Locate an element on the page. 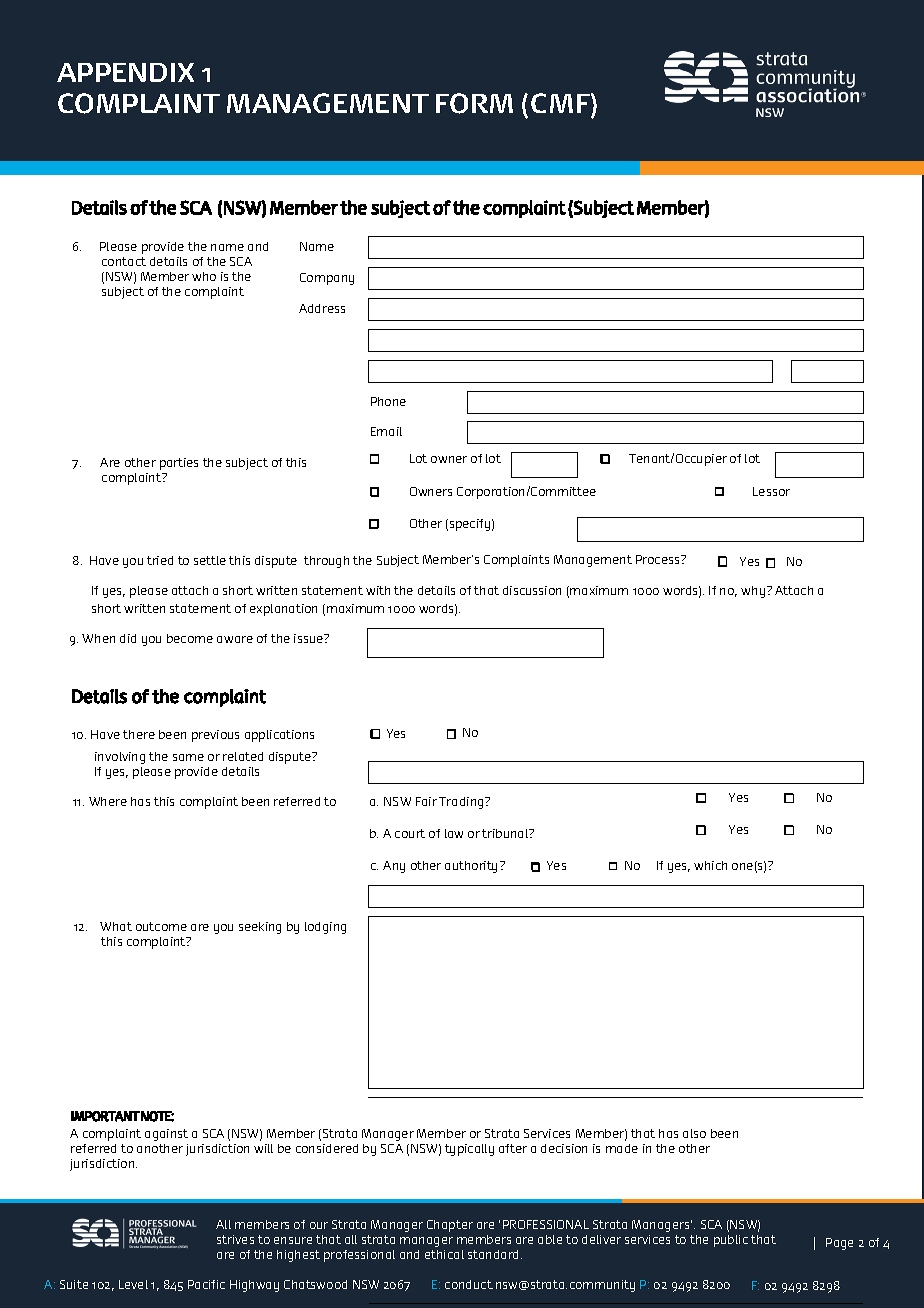 The width and height of the document is (924, 1308). FORM is located at coordinates (474, 103).
